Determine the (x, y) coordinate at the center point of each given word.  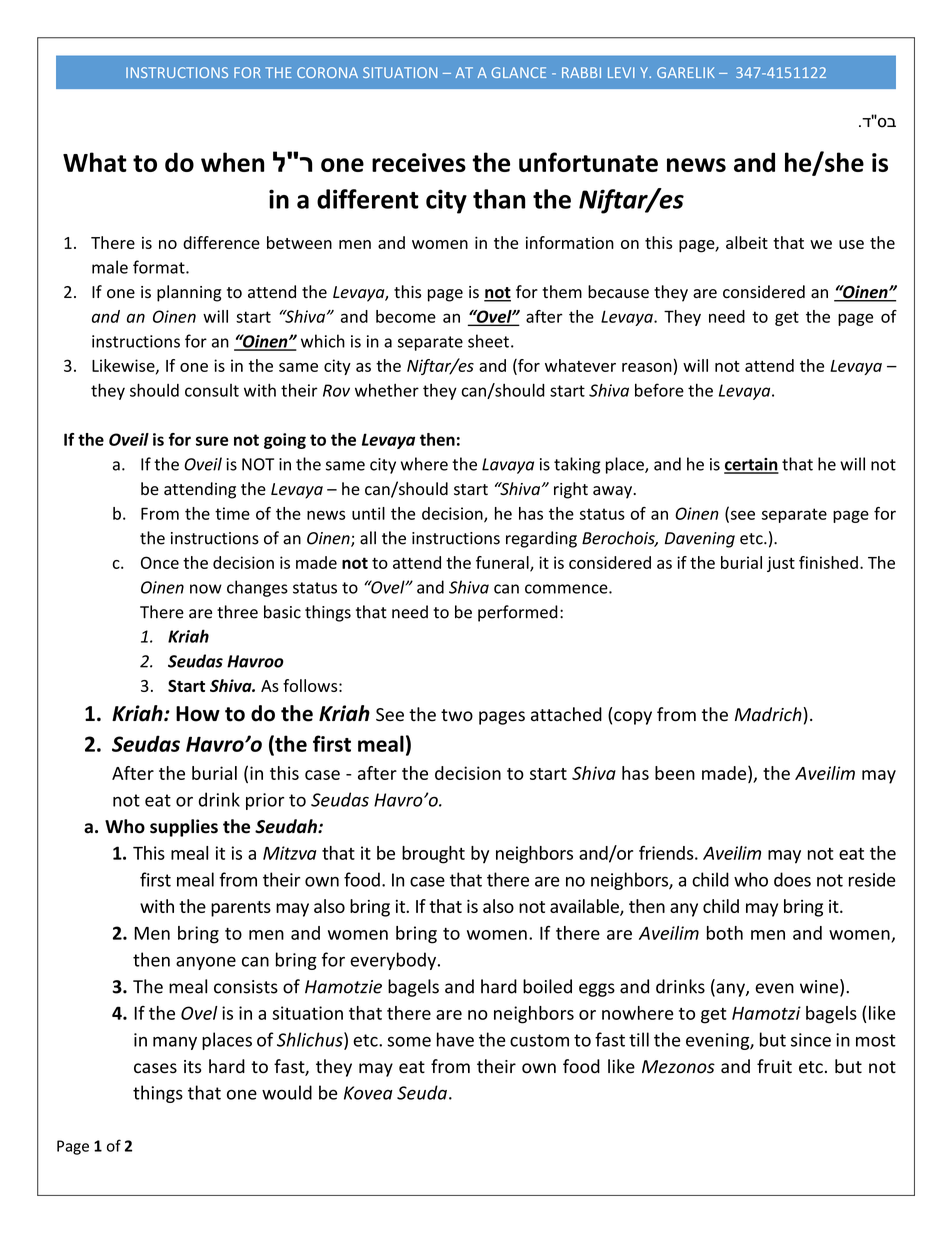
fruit (774, 1066)
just (781, 564)
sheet (488, 341)
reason (647, 367)
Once (160, 562)
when (232, 162)
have (455, 1039)
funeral (503, 563)
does (792, 879)
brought (433, 855)
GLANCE (518, 72)
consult (212, 390)
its (193, 1067)
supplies (184, 828)
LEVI (621, 72)
